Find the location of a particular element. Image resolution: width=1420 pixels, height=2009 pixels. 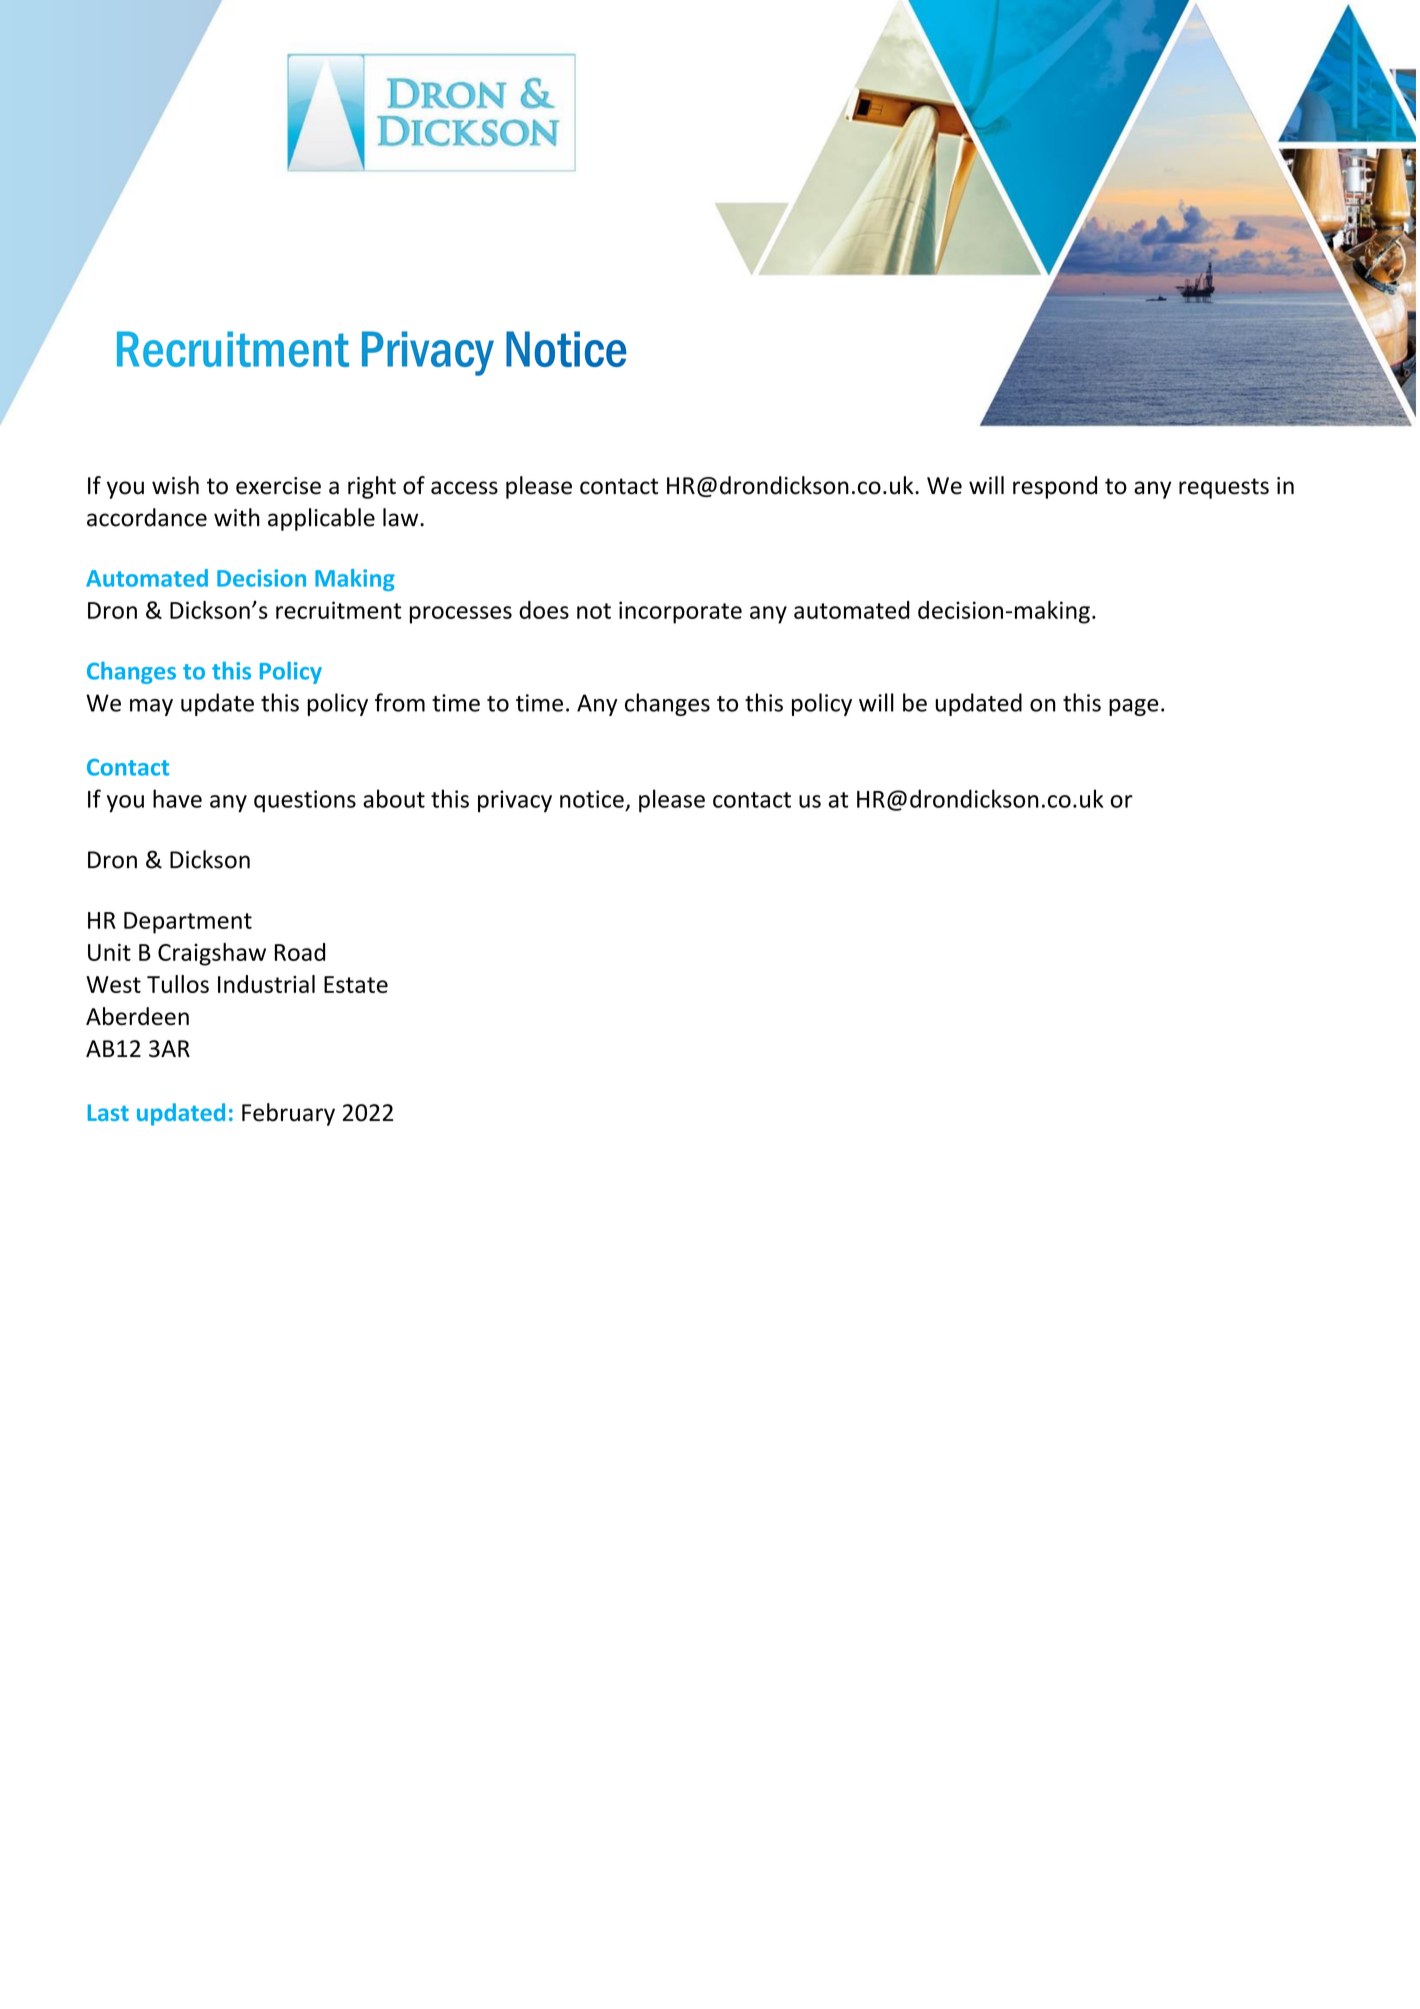

Industrial is located at coordinates (266, 984).
